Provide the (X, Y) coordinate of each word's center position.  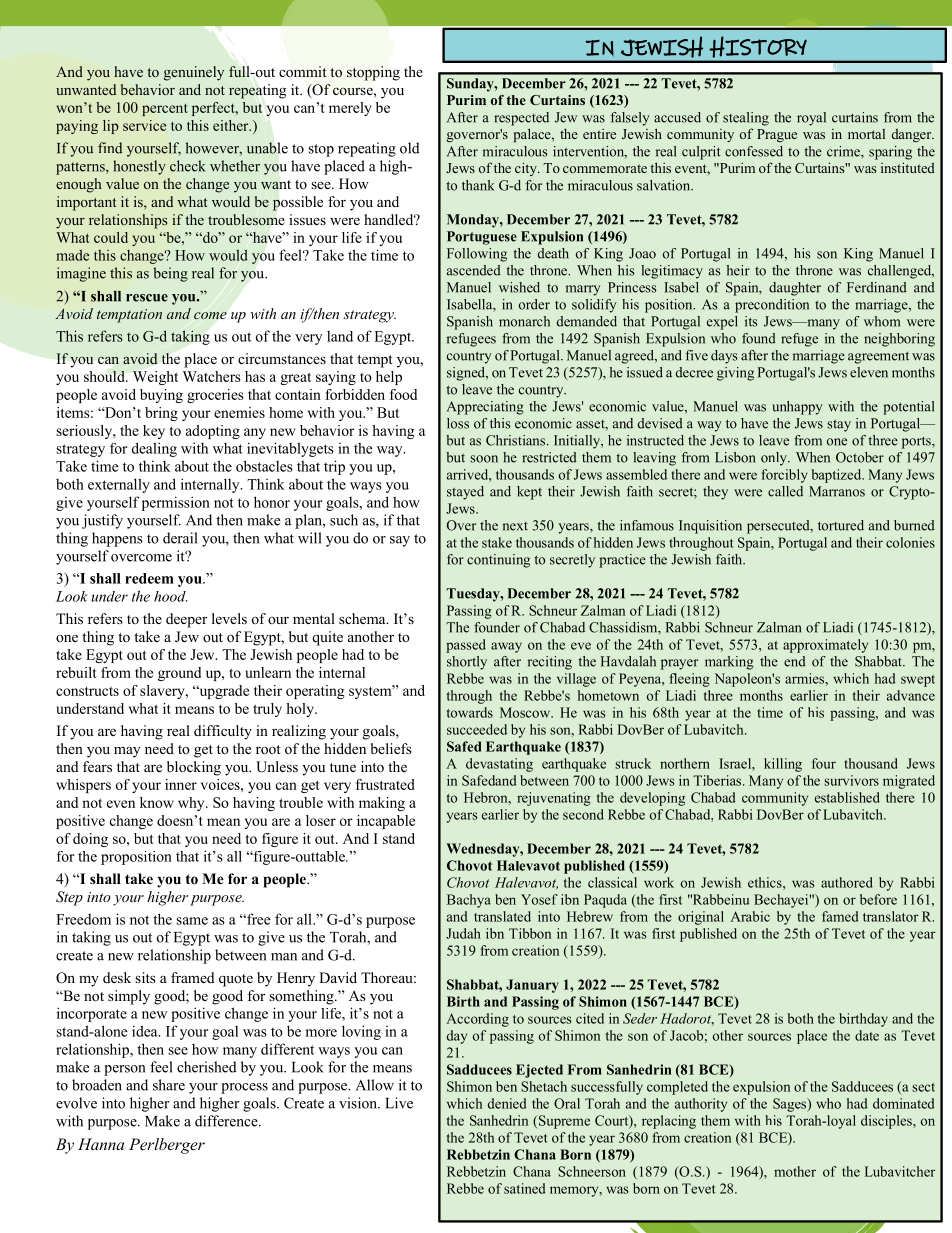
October (860, 457)
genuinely (194, 73)
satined (524, 1188)
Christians (517, 440)
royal (811, 119)
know (157, 802)
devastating (499, 765)
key (154, 432)
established (847, 797)
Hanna (101, 1144)
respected (521, 119)
